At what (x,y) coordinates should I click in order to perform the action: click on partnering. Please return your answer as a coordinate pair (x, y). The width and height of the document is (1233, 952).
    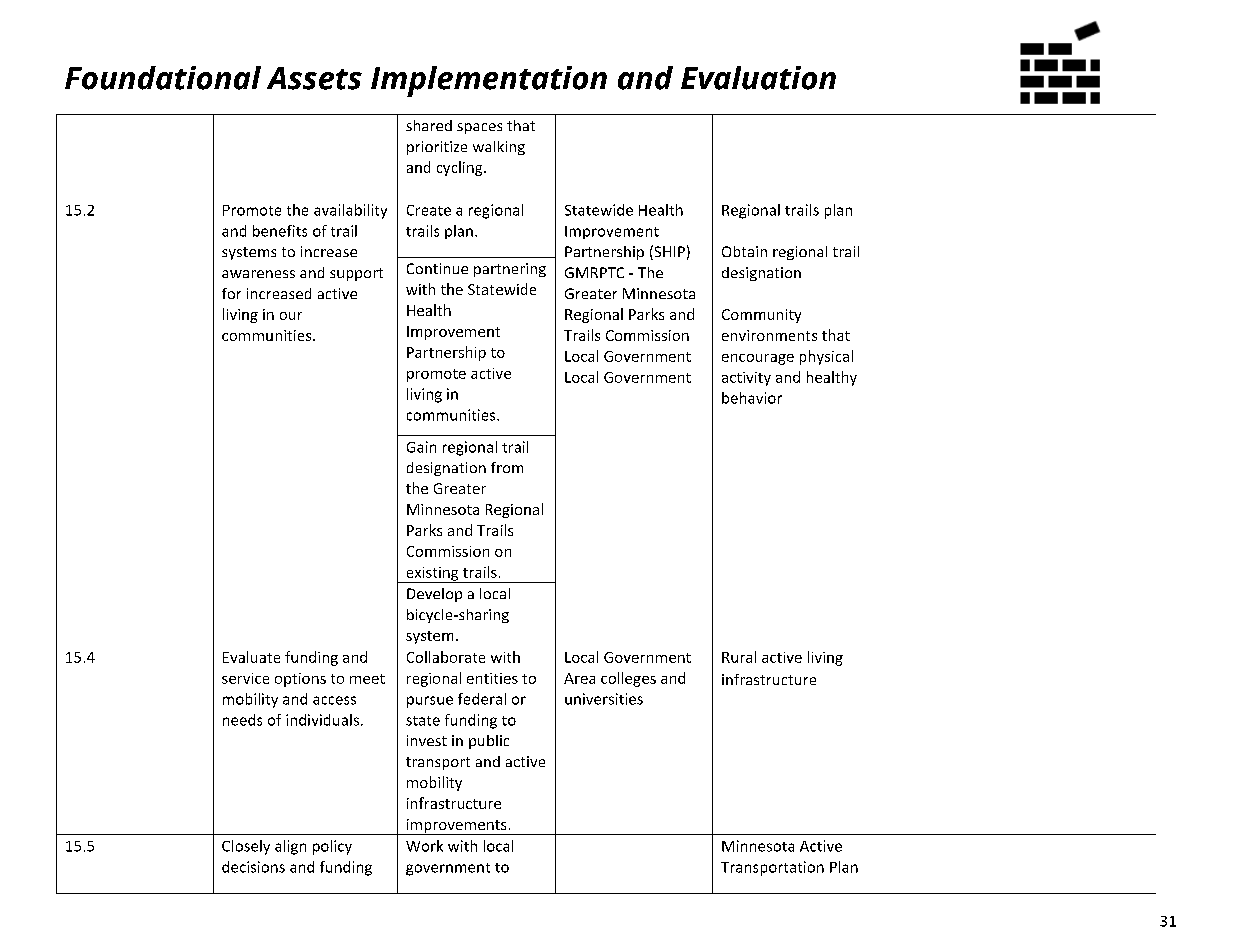
    Looking at the image, I should click on (510, 270).
